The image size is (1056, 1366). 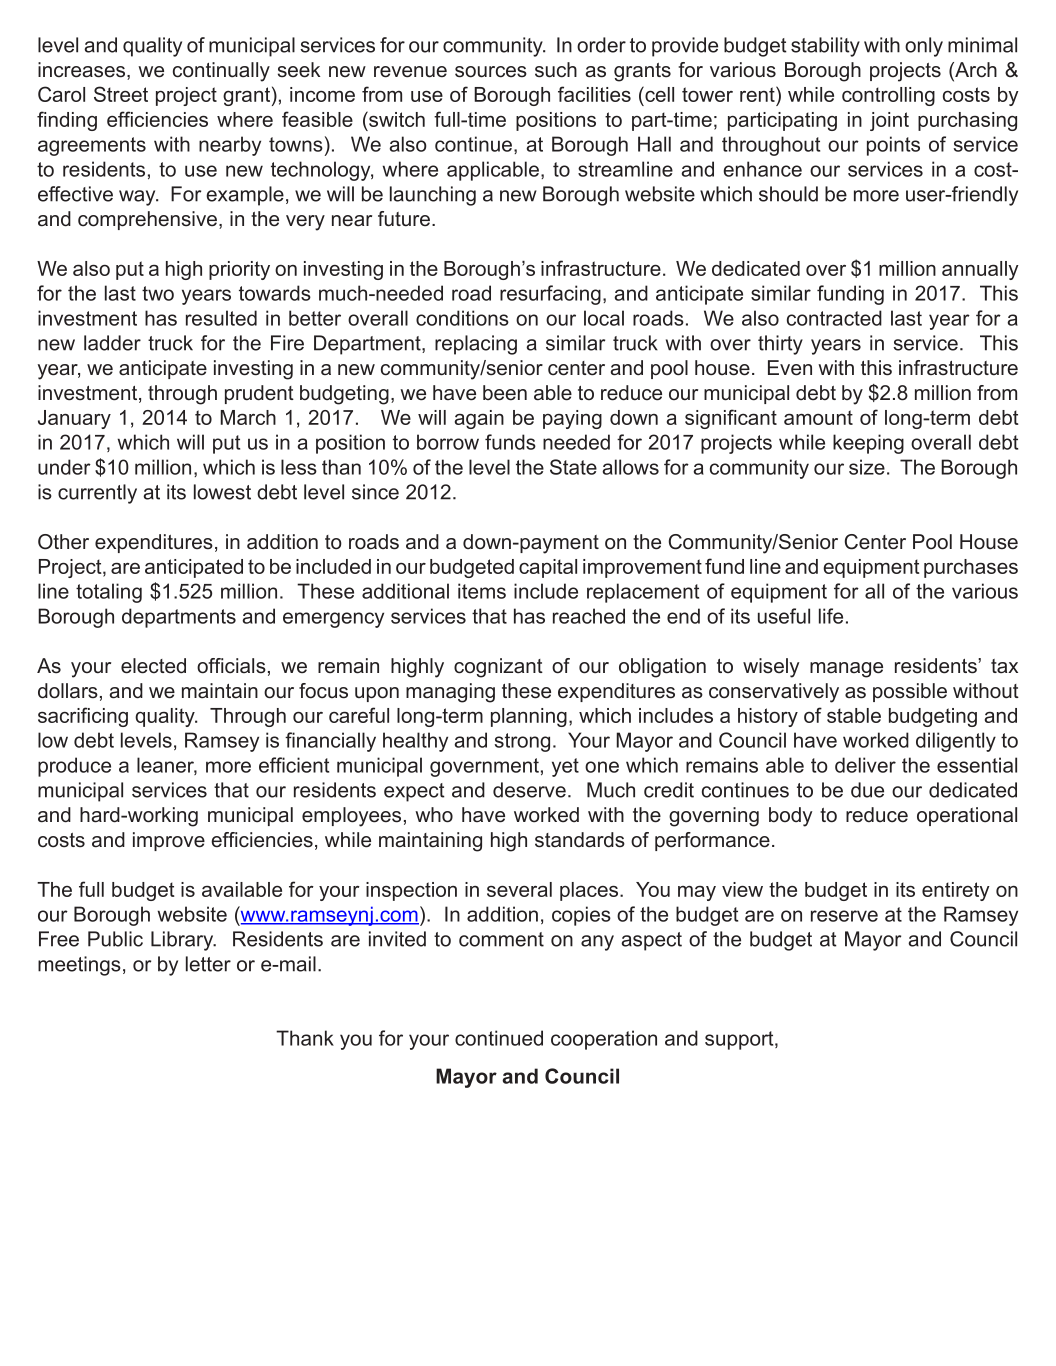 What do you see at coordinates (844, 916) in the screenshot?
I see `reserve` at bounding box center [844, 916].
